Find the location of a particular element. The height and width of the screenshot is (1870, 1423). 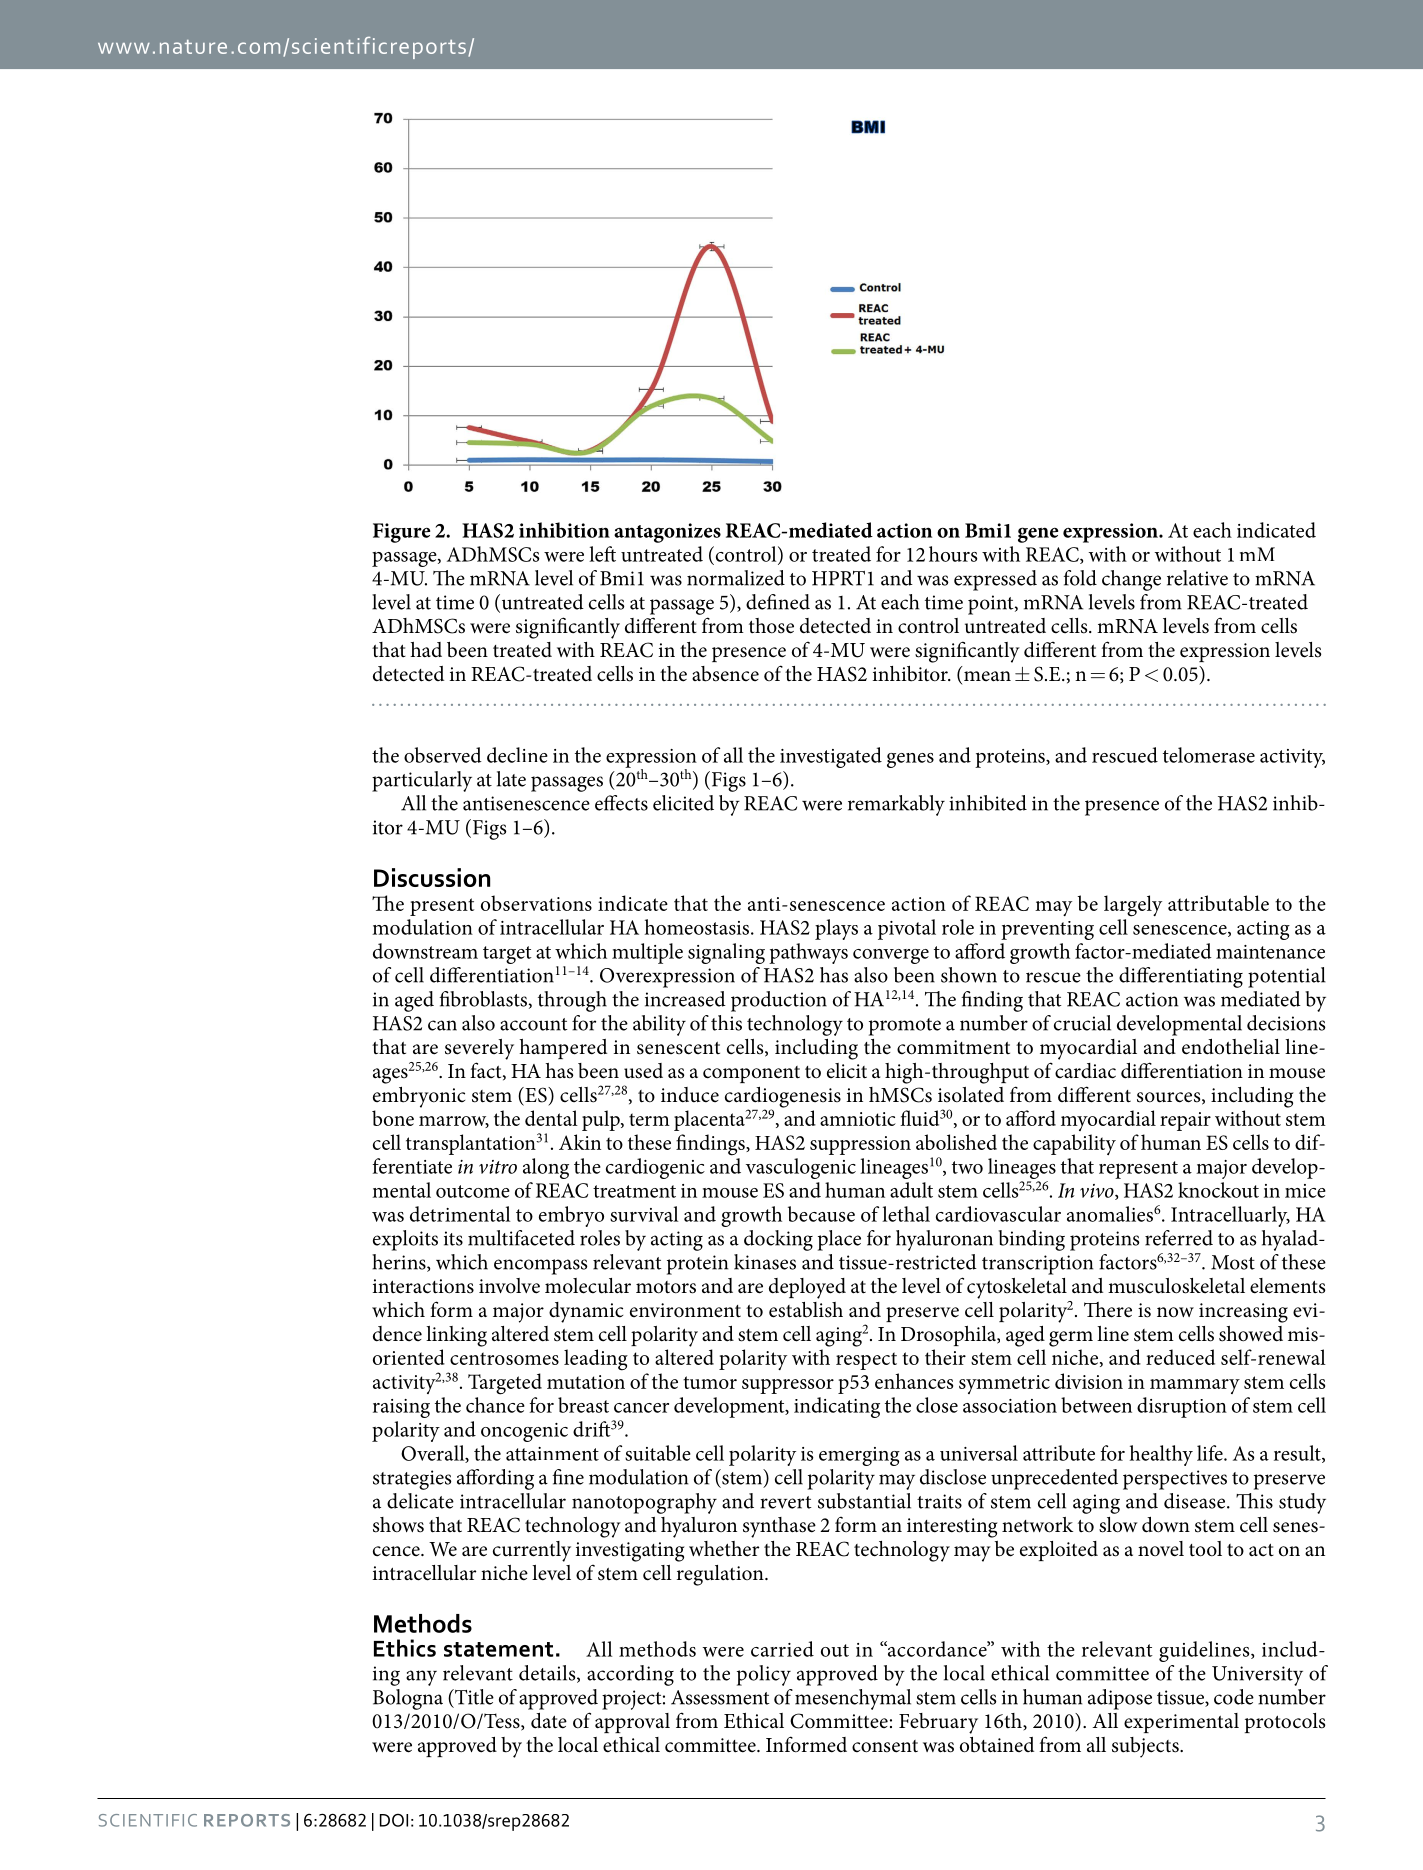

suppression is located at coordinates (860, 1145).
